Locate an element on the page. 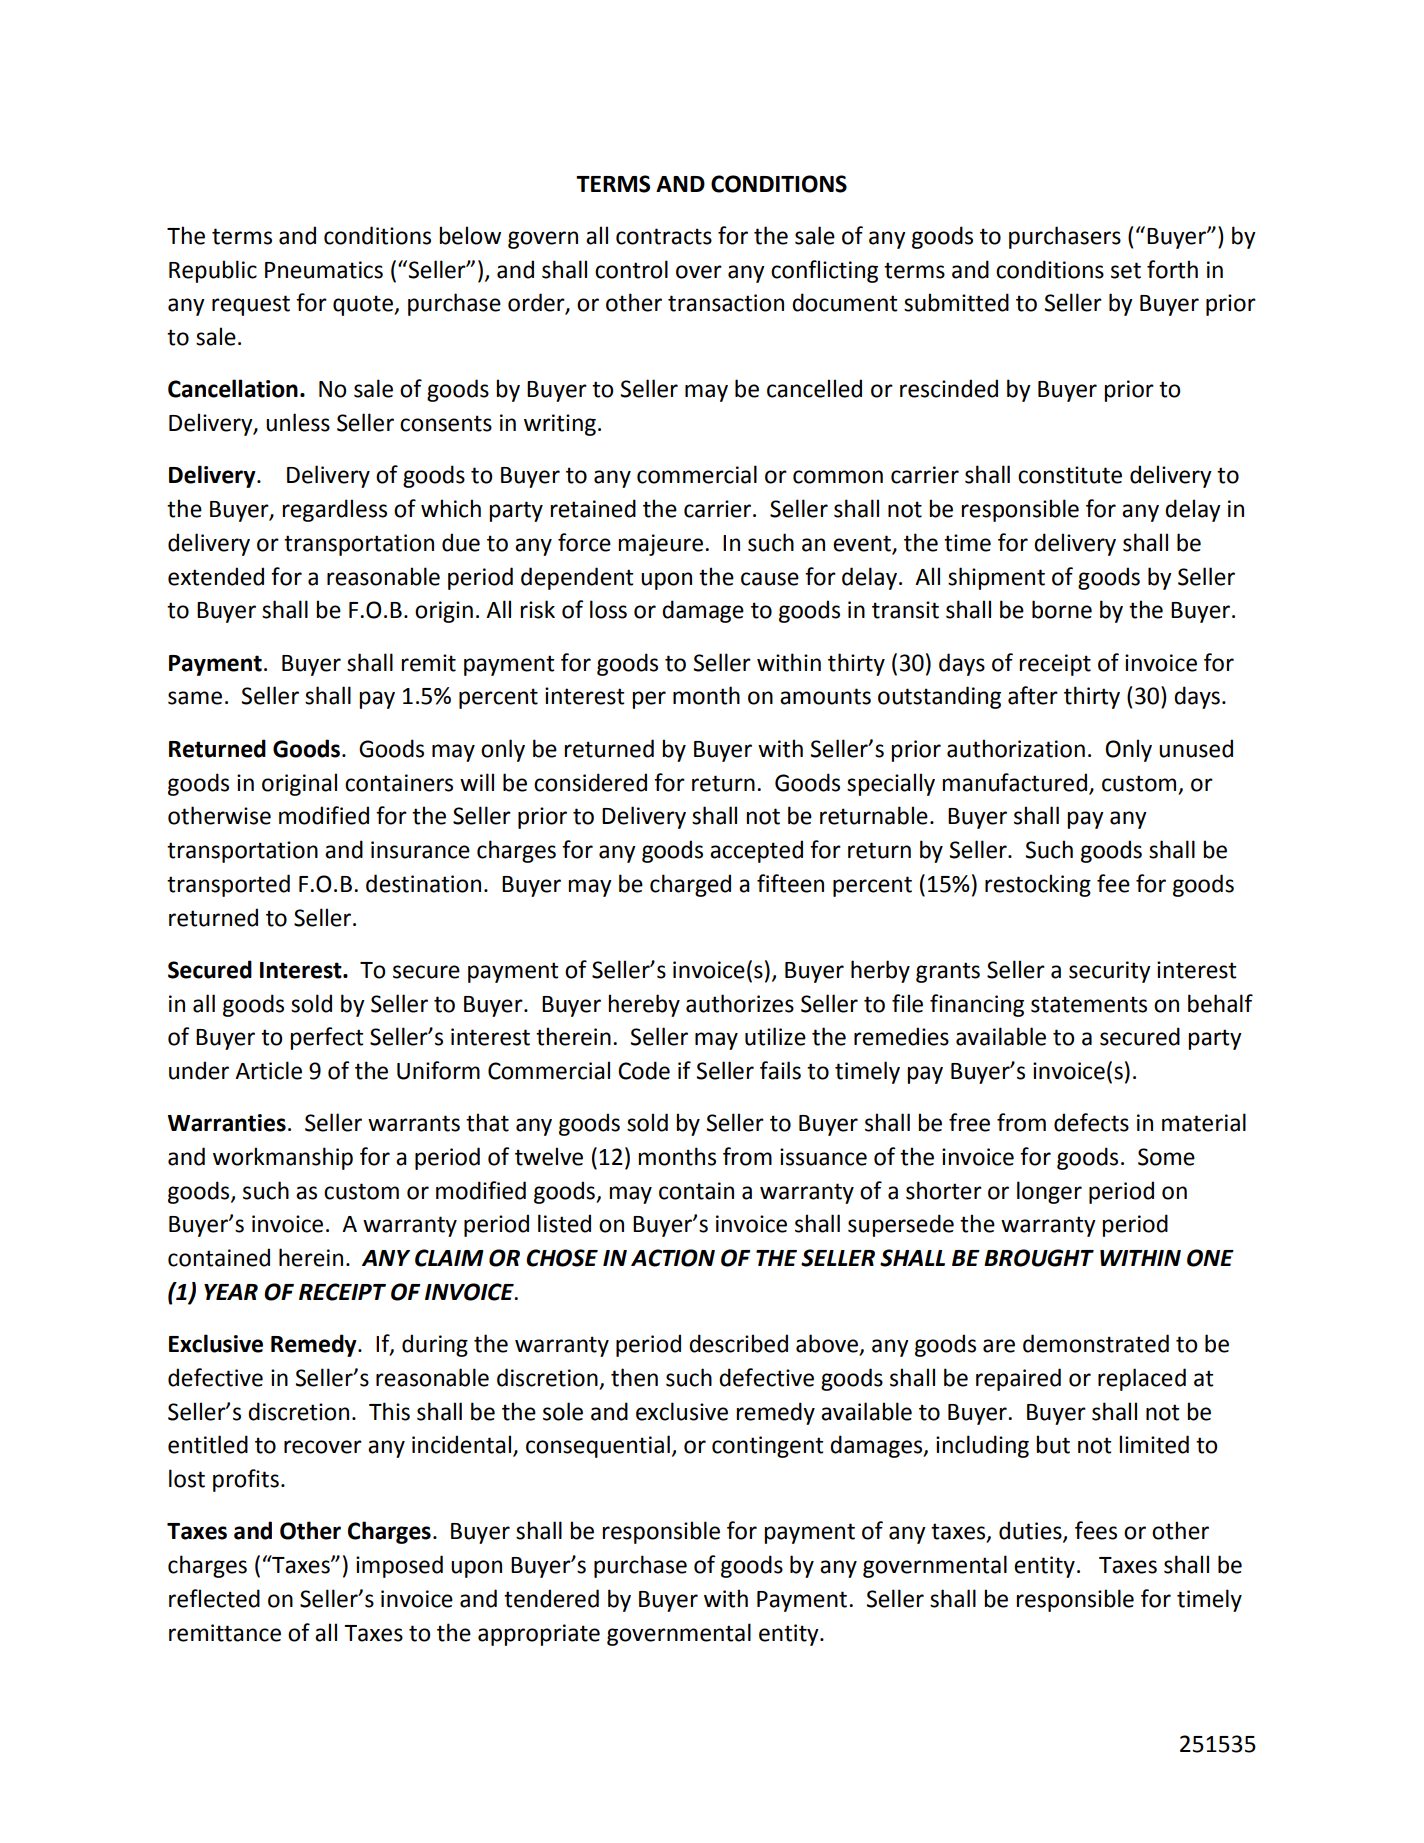 The height and width of the document is (1843, 1424). security is located at coordinates (1110, 972).
